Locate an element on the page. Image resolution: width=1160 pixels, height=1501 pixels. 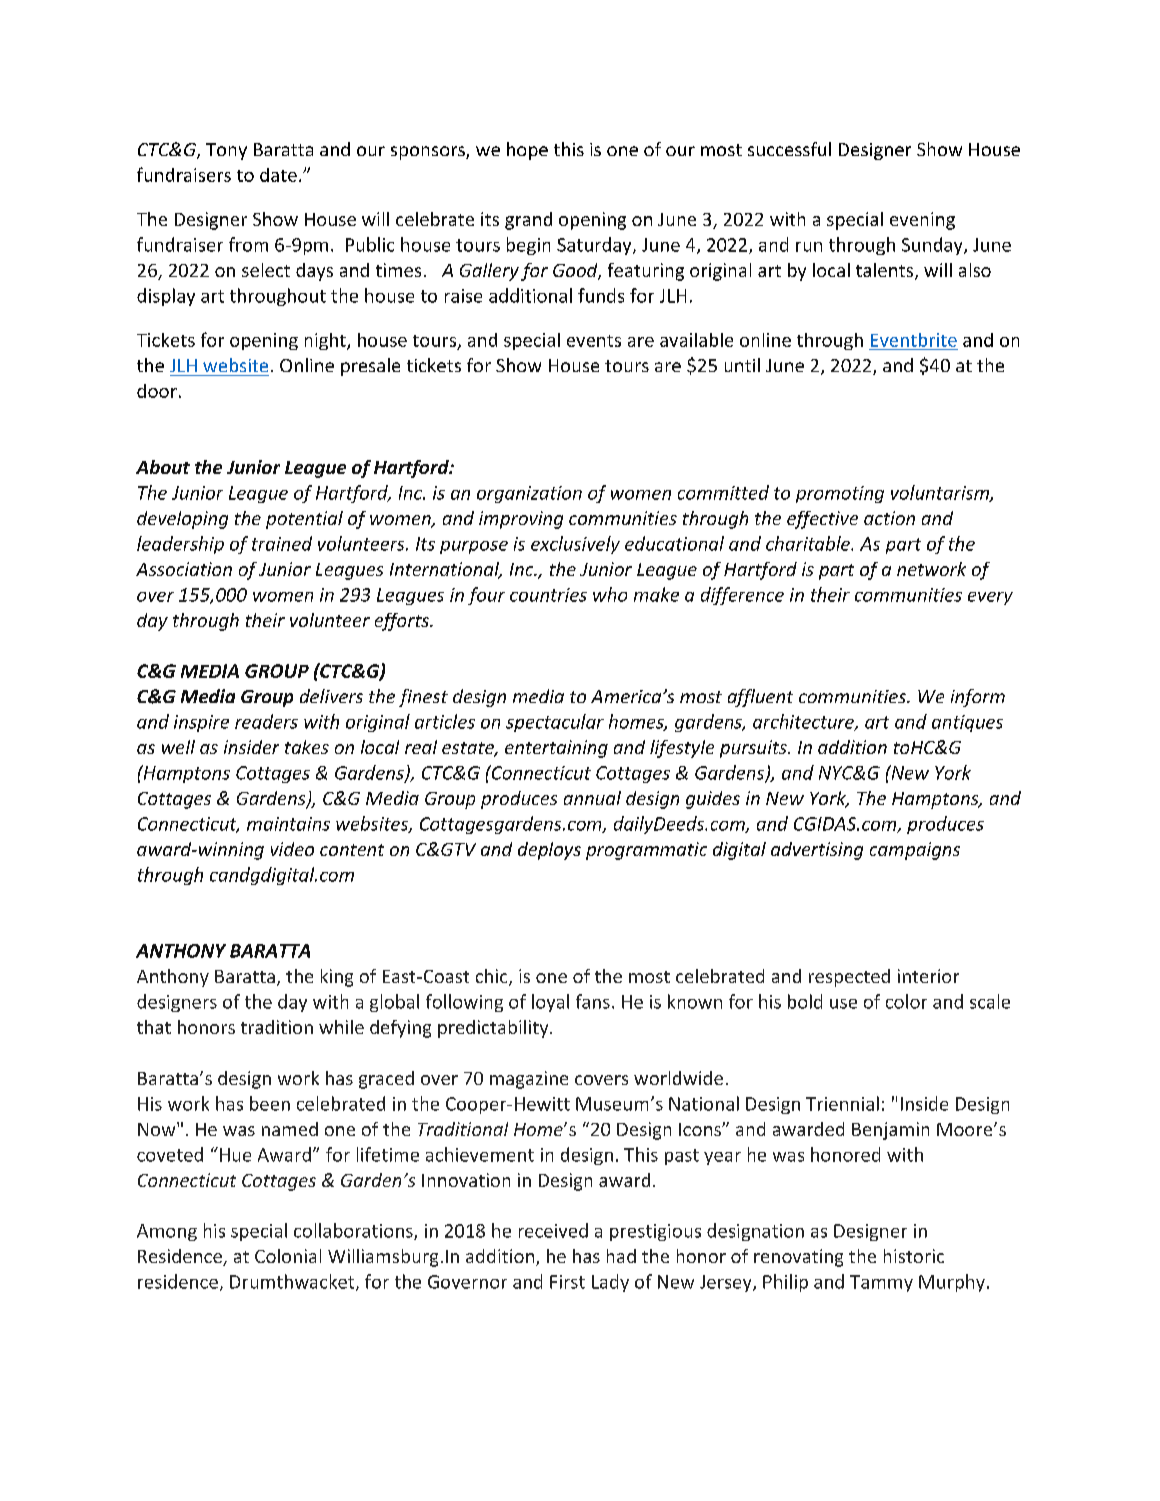
readers is located at coordinates (266, 721).
